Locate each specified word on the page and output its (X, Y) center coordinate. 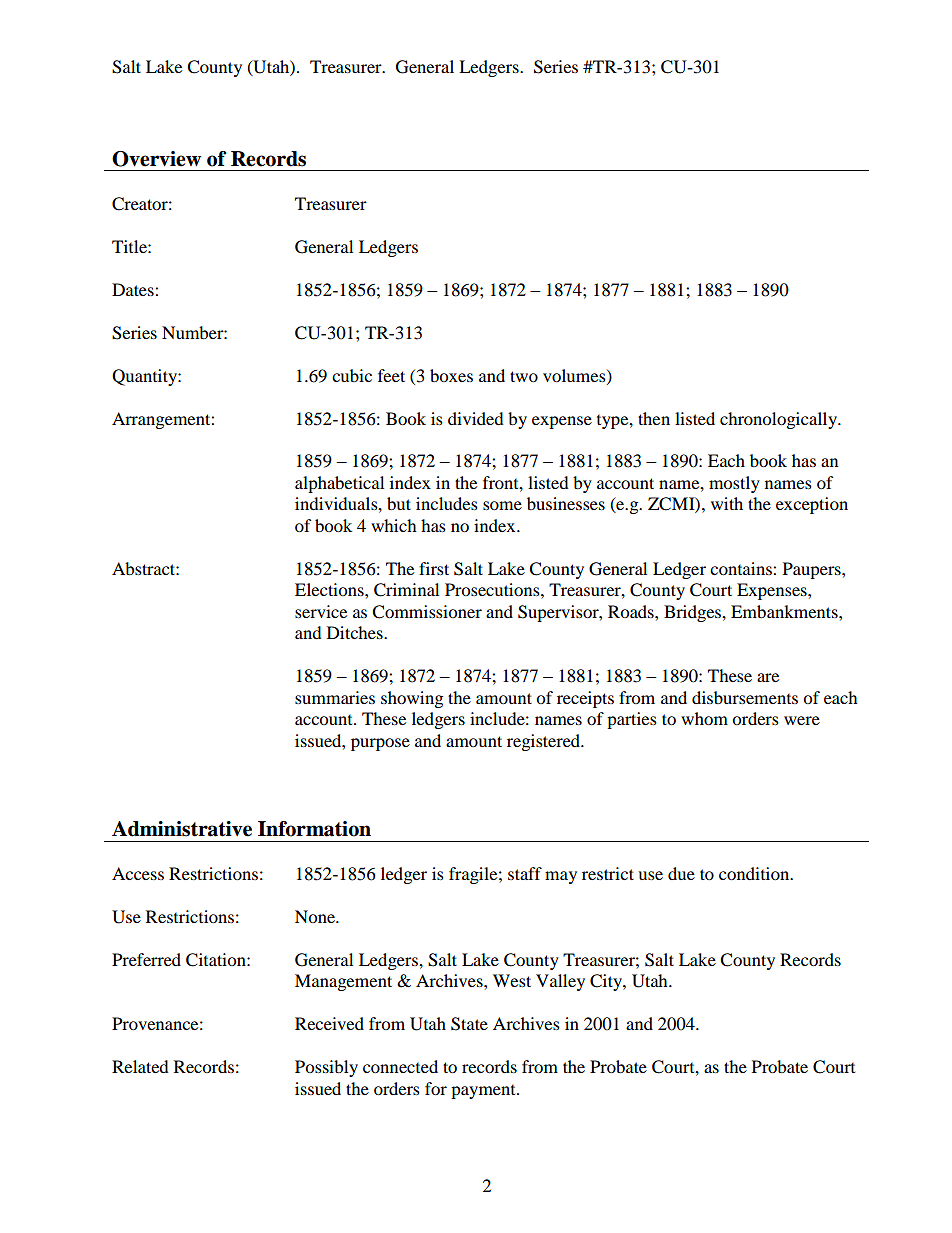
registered (545, 742)
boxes (451, 375)
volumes (575, 376)
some (502, 505)
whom (704, 718)
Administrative (182, 829)
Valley (560, 982)
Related (140, 1066)
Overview (156, 159)
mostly (734, 484)
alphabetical (339, 484)
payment (484, 1092)
